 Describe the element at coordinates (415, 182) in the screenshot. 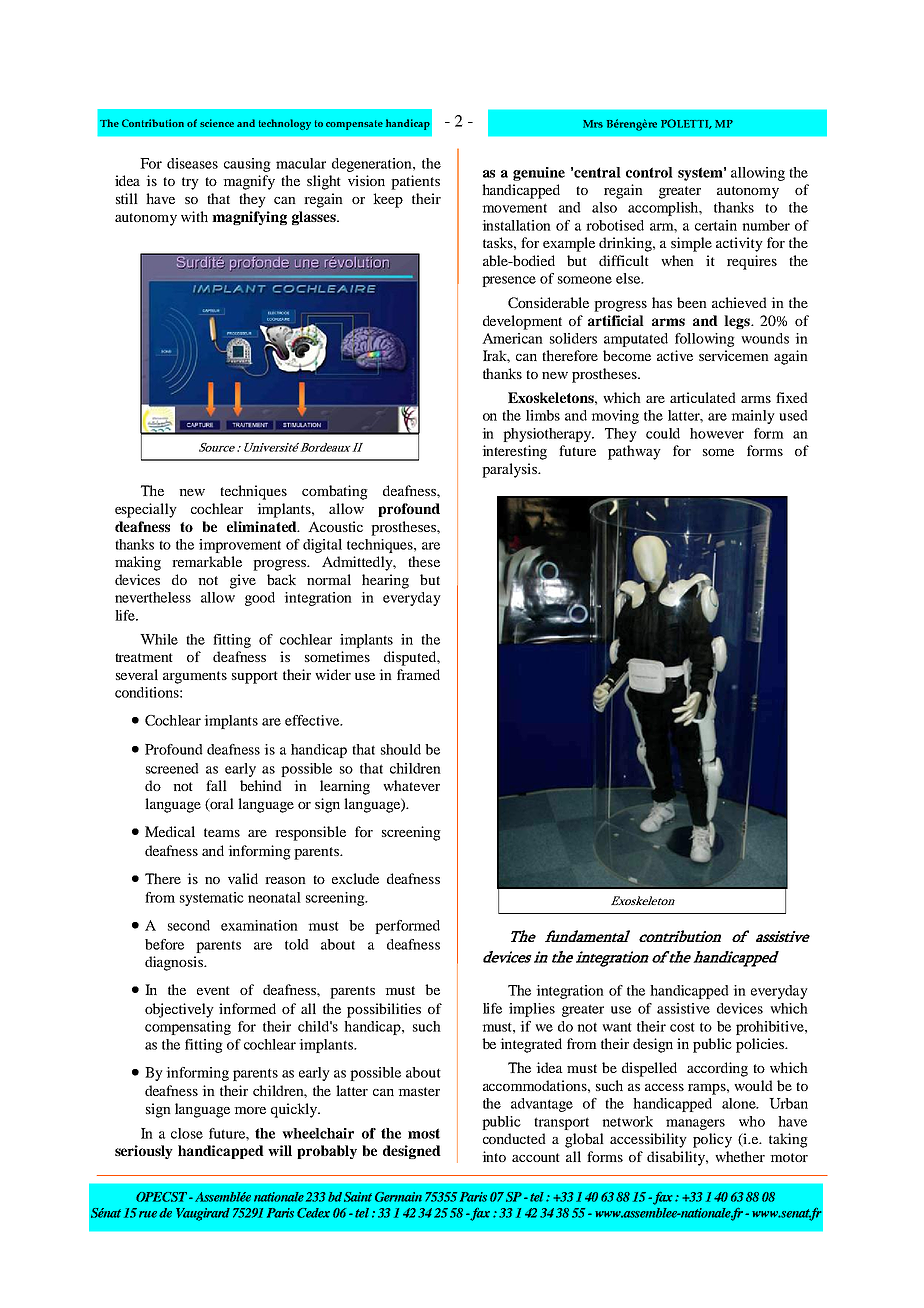

I see `patients` at that location.
